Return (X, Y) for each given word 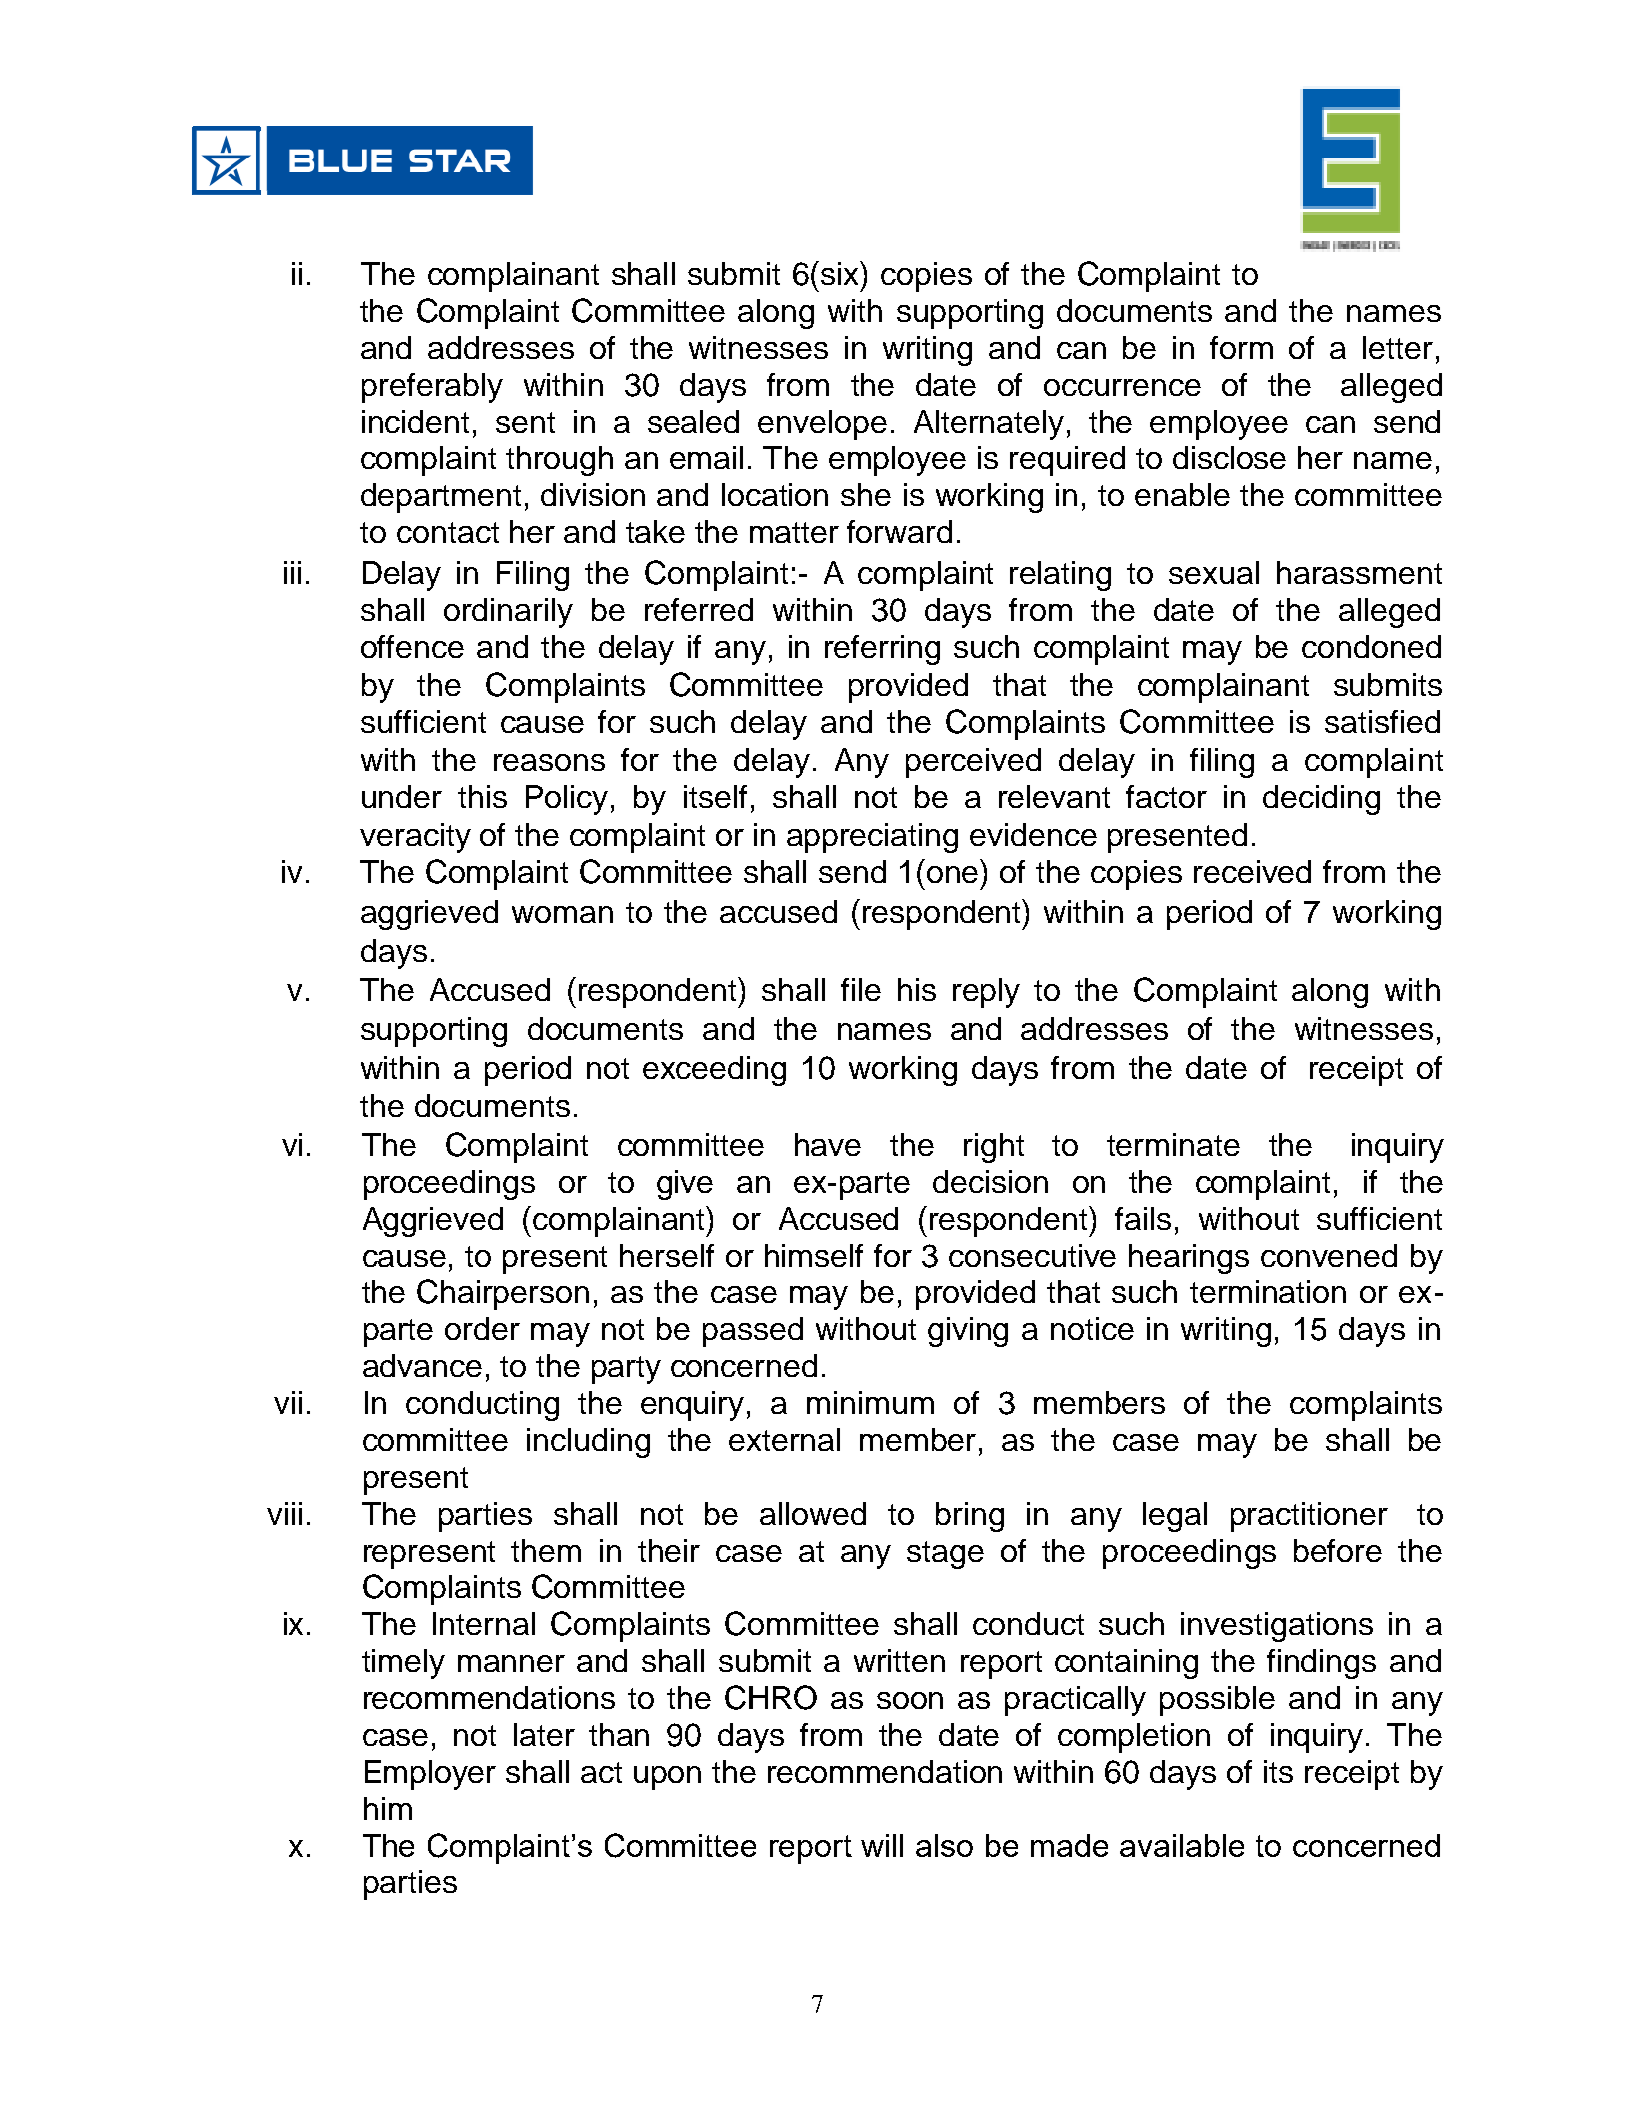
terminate (1173, 1144)
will (882, 1845)
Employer (430, 1775)
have (828, 1144)
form (1241, 347)
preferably (432, 388)
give (685, 1185)
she (866, 494)
